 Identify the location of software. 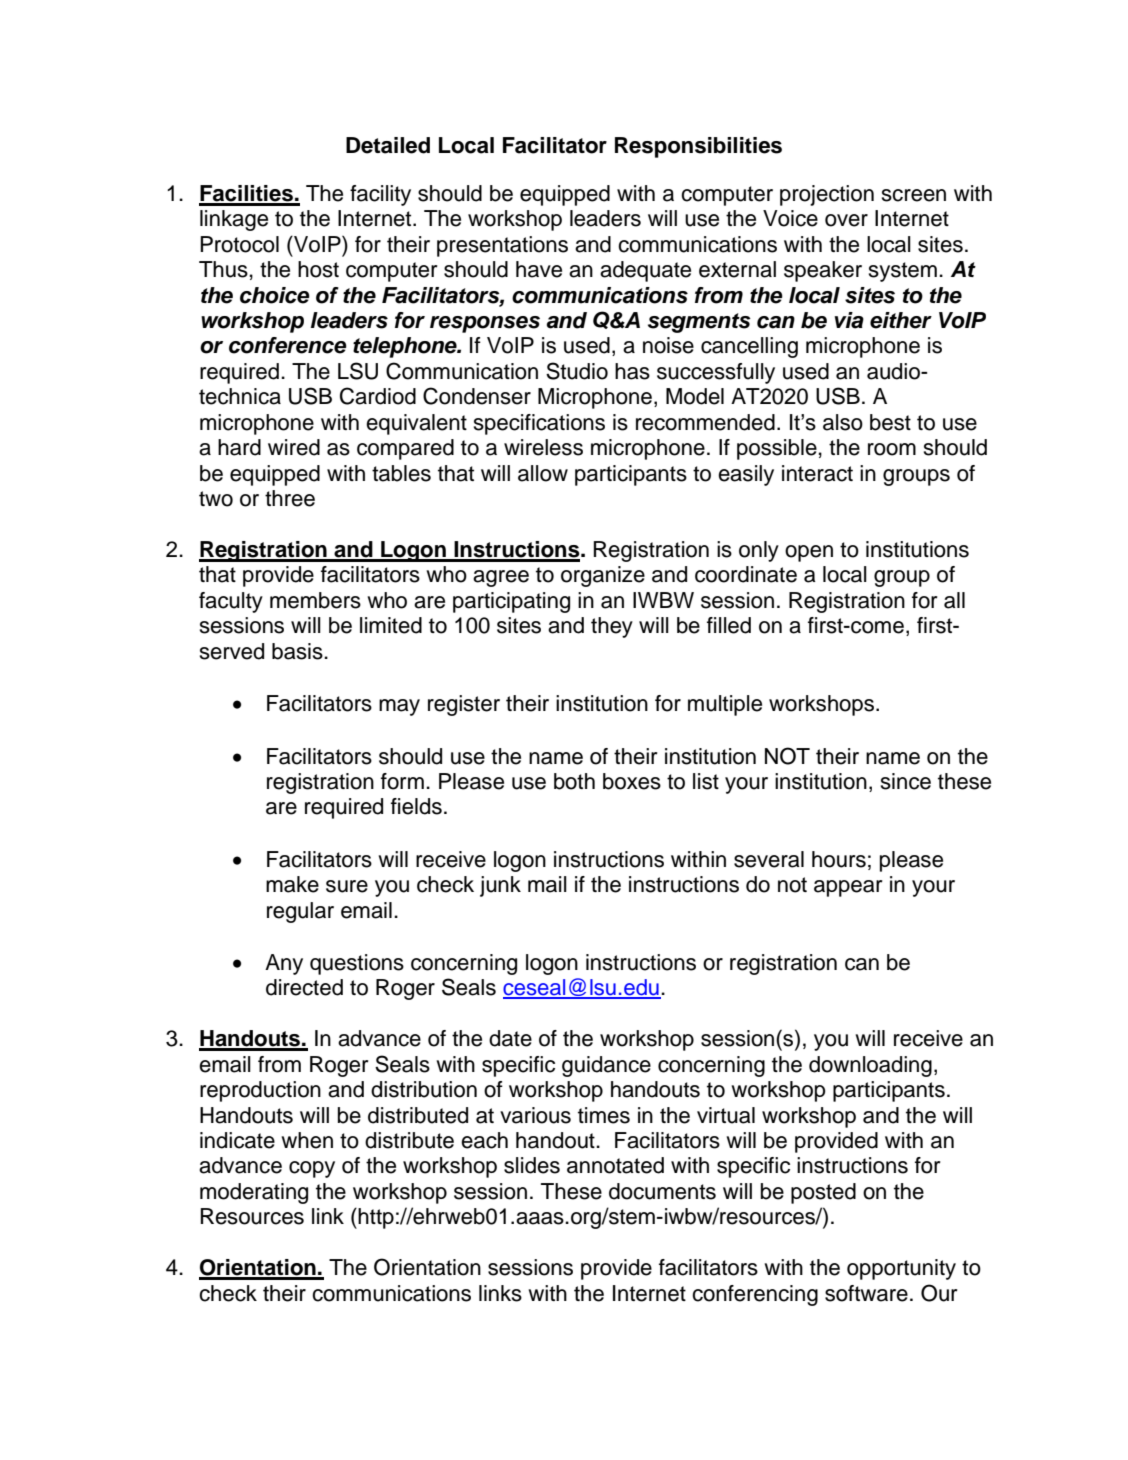
(866, 1293).
